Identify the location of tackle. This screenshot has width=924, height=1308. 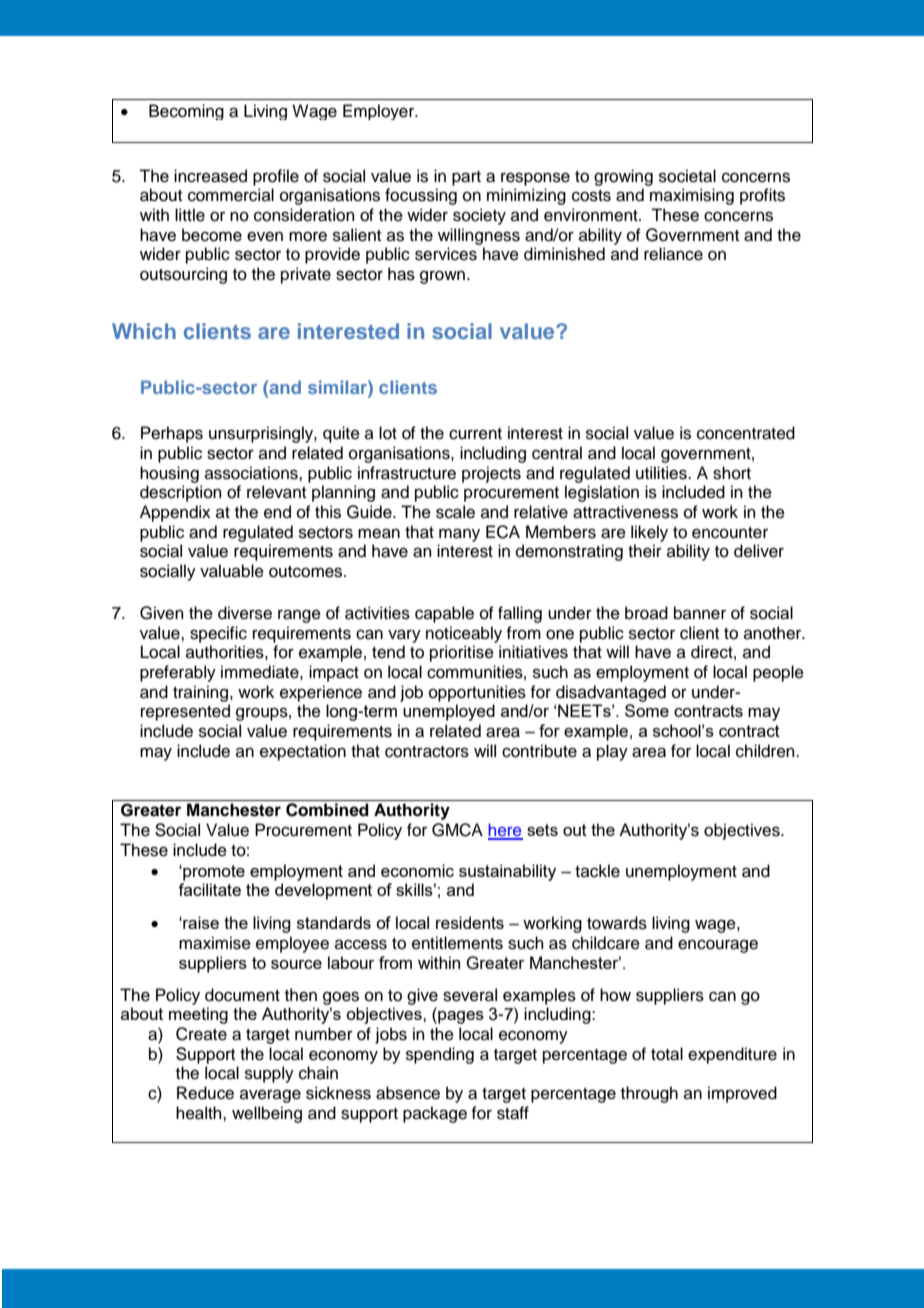
(597, 871).
